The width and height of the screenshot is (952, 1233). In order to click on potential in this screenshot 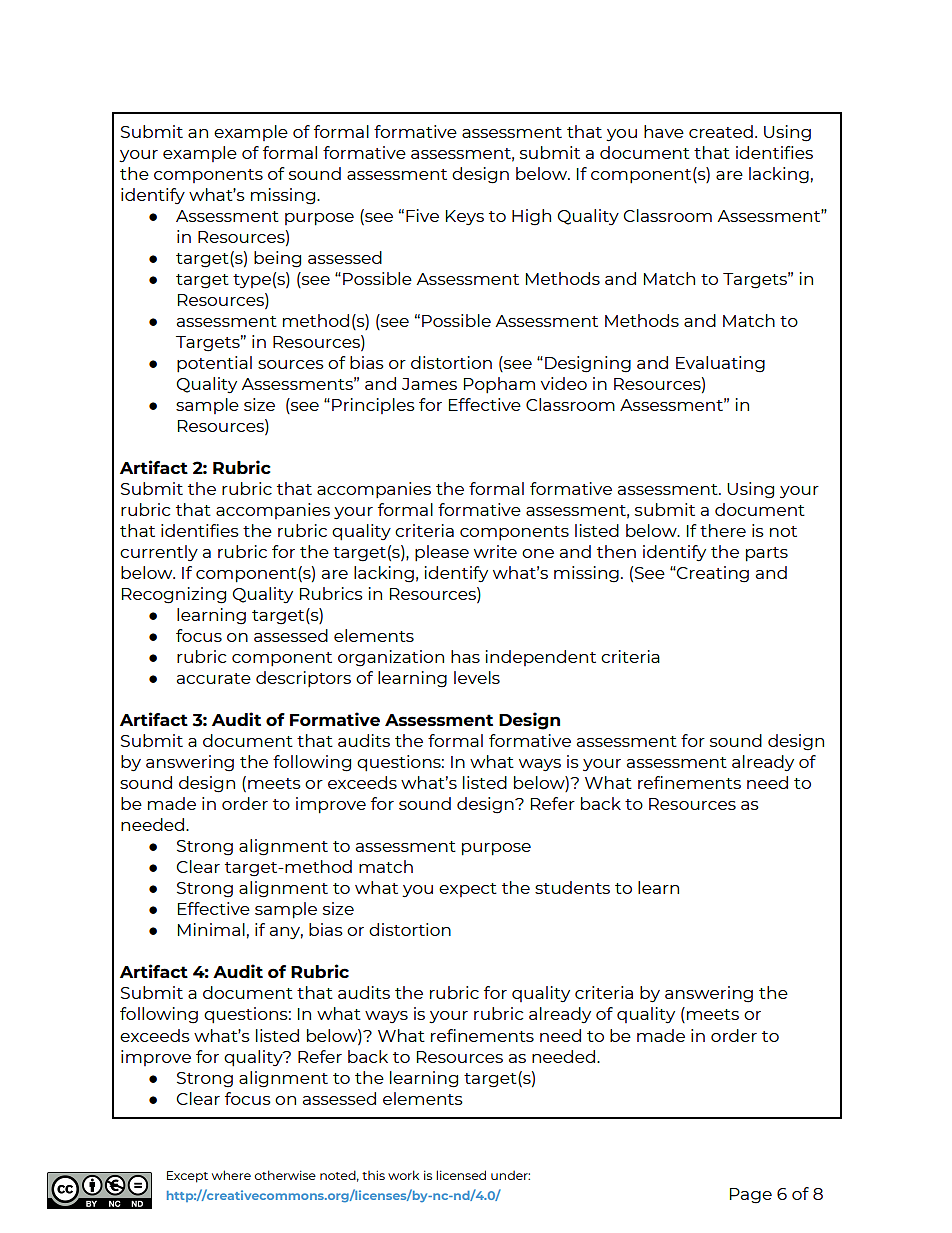, I will do `click(214, 364)`.
